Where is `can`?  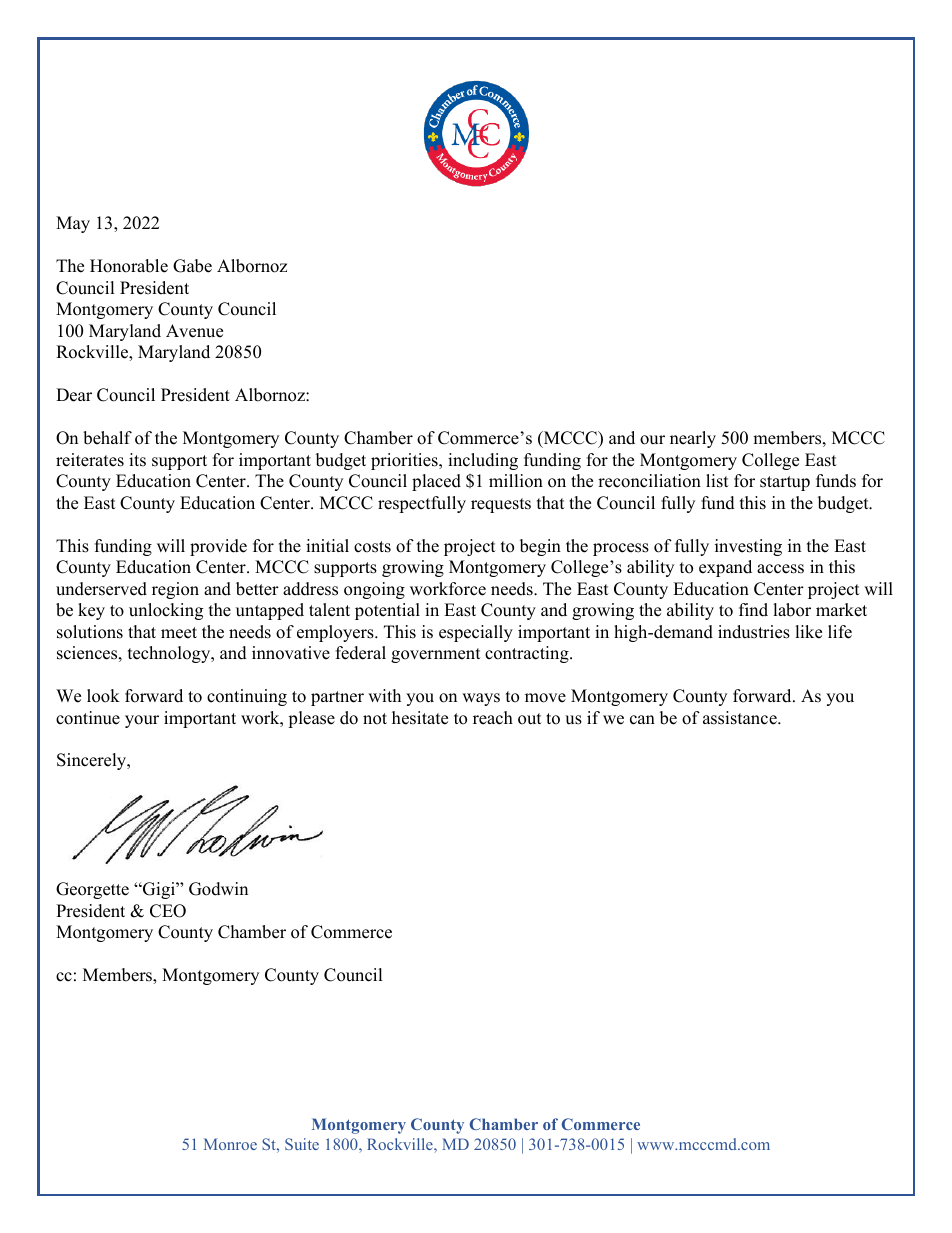
can is located at coordinates (642, 720).
